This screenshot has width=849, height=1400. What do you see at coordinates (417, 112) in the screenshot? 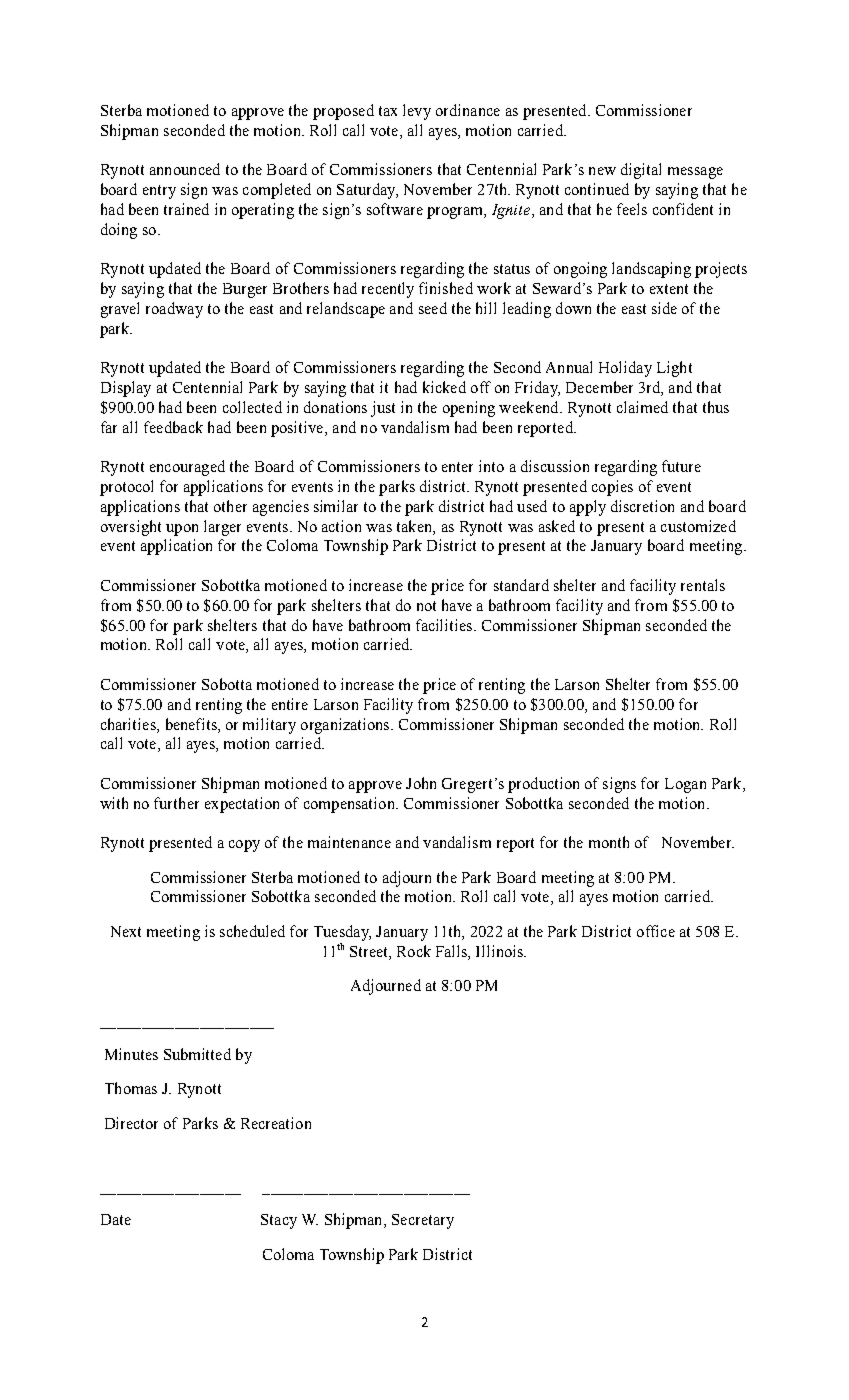
I see `levy` at bounding box center [417, 112].
